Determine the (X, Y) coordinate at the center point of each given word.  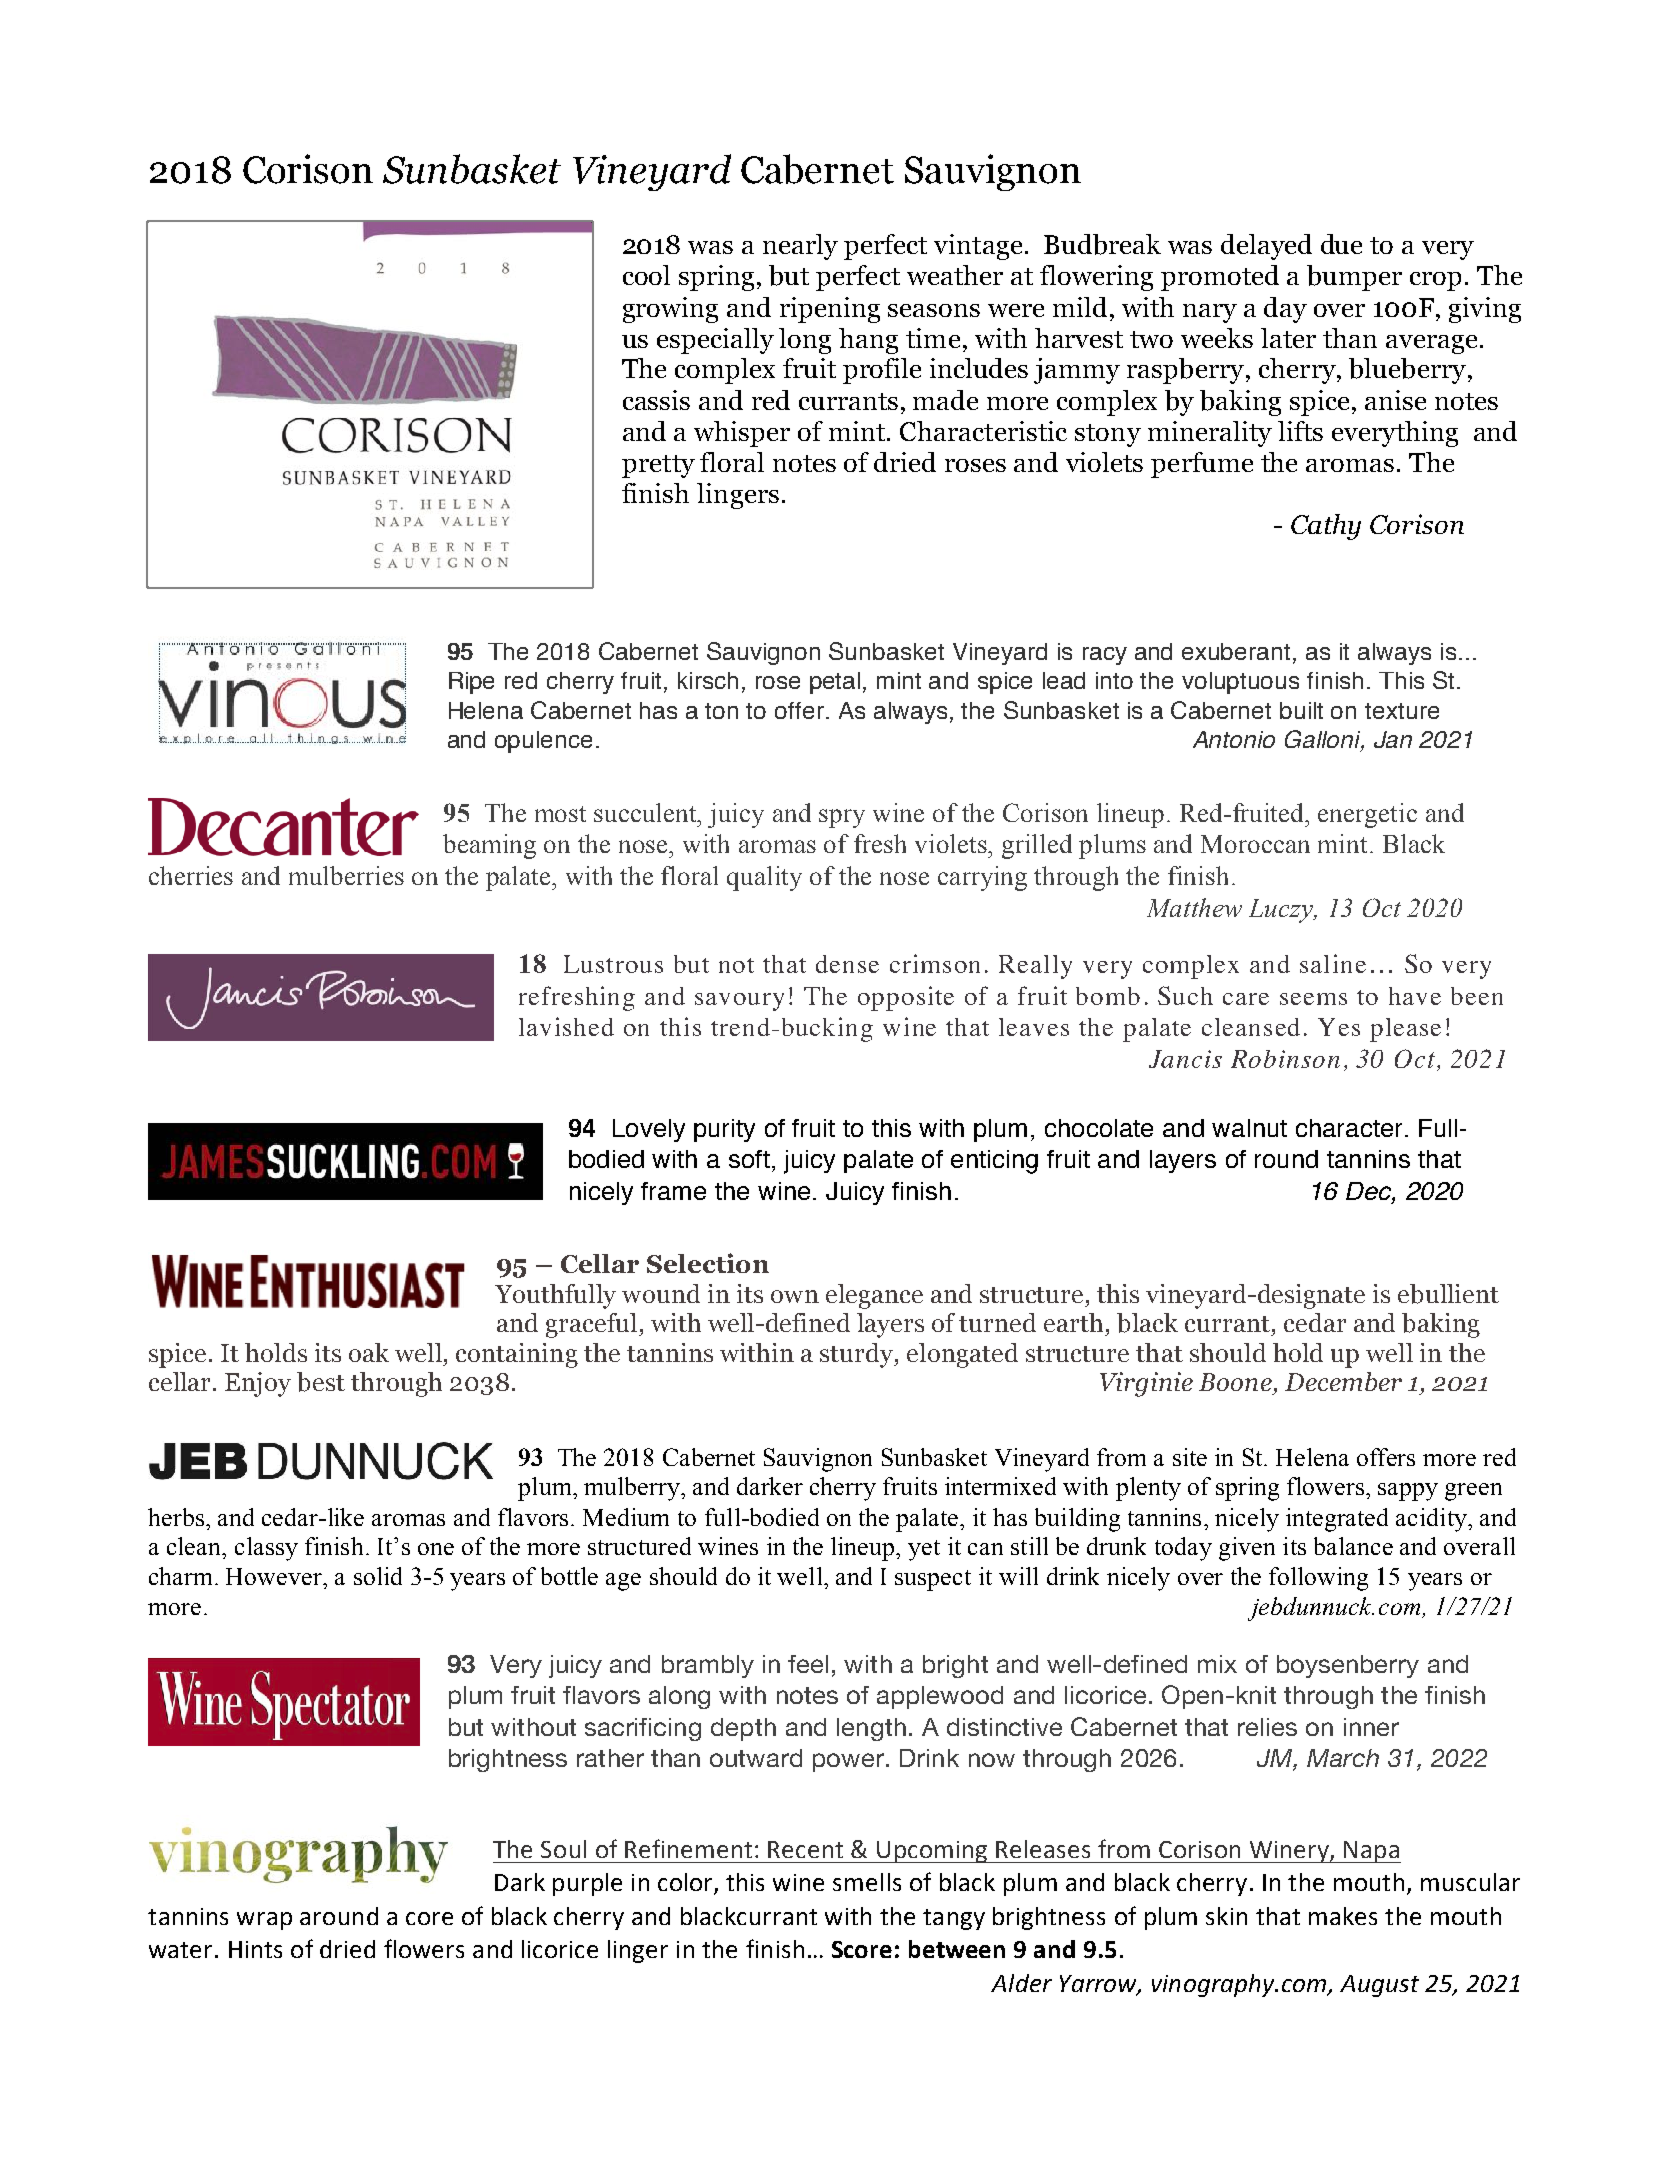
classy (266, 1549)
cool (646, 275)
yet (924, 1550)
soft (749, 1159)
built (1301, 710)
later (1288, 338)
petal (835, 683)
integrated (1337, 1520)
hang (868, 341)
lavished (566, 1026)
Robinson (1285, 1059)
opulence (543, 742)
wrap (264, 1921)
